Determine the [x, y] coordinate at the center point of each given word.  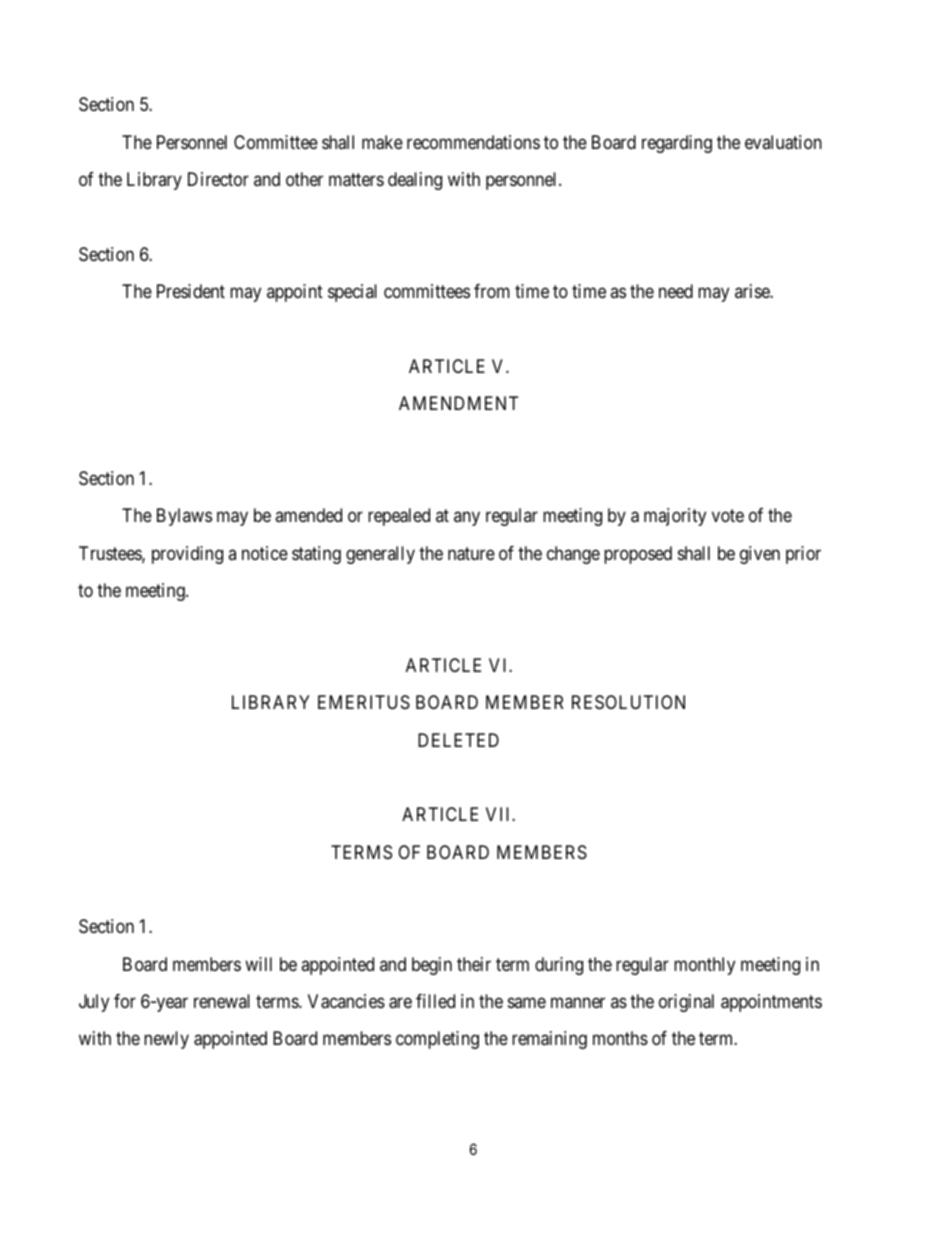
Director [218, 179]
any [467, 519]
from [492, 291]
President [191, 291]
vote [728, 516]
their [474, 964]
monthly [704, 966]
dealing [415, 181]
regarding [677, 144]
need [676, 291]
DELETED [458, 740]
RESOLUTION [628, 702]
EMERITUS [364, 702]
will [258, 964]
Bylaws [184, 517]
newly [166, 1040]
